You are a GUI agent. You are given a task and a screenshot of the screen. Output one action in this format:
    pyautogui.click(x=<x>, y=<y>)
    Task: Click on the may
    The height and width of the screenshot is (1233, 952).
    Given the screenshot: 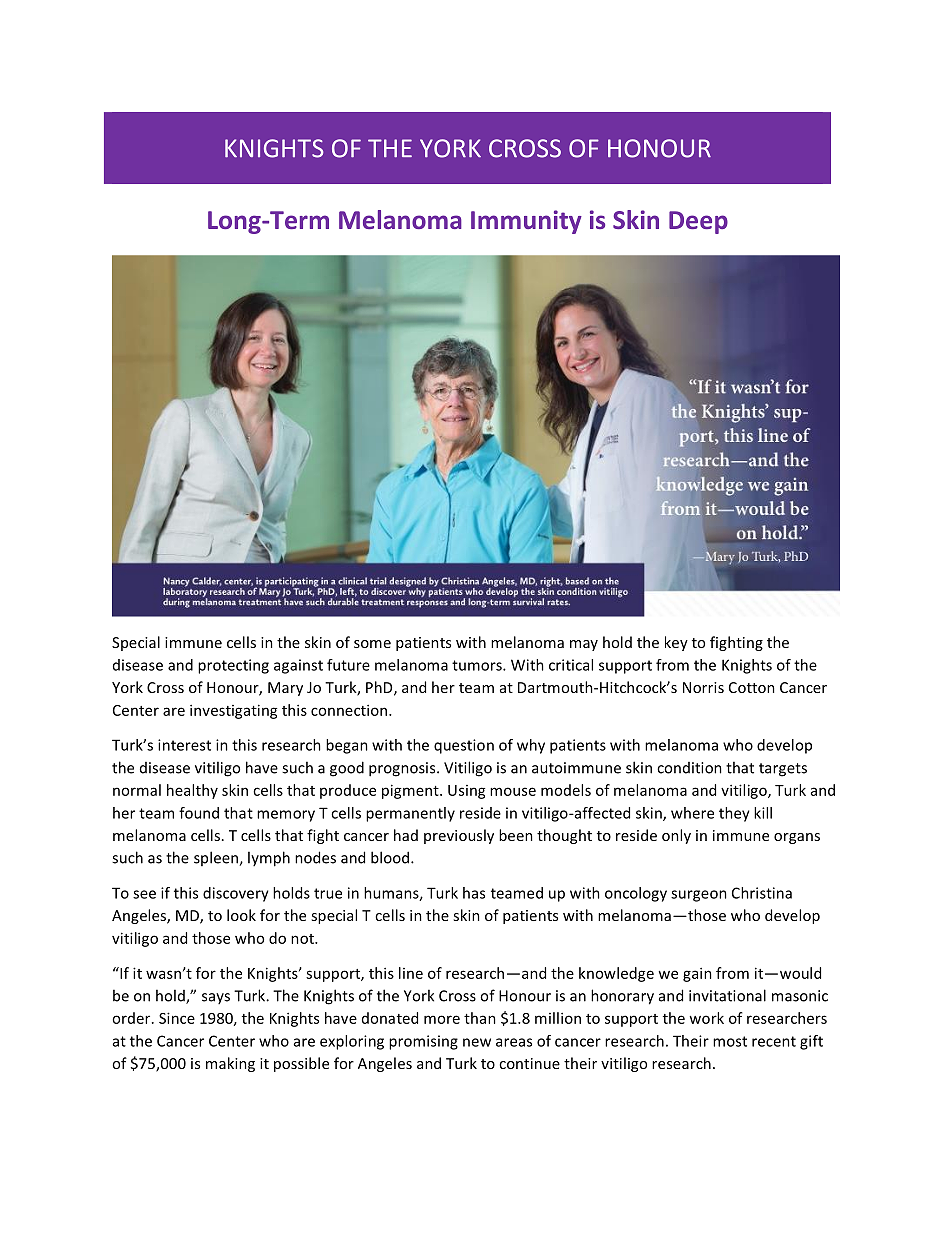 What is the action you would take?
    pyautogui.click(x=584, y=645)
